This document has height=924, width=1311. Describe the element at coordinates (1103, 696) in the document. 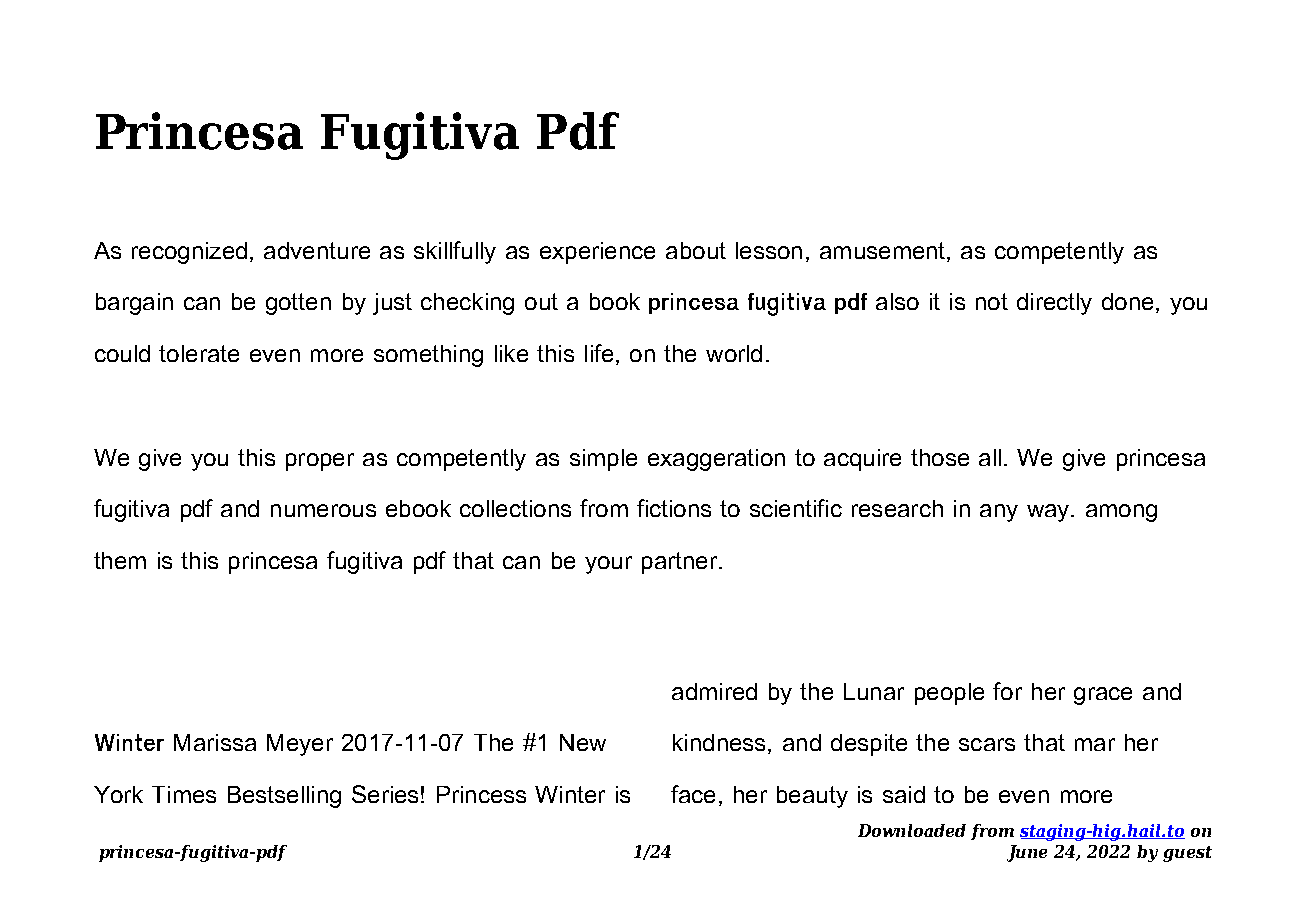

I see `grace` at that location.
